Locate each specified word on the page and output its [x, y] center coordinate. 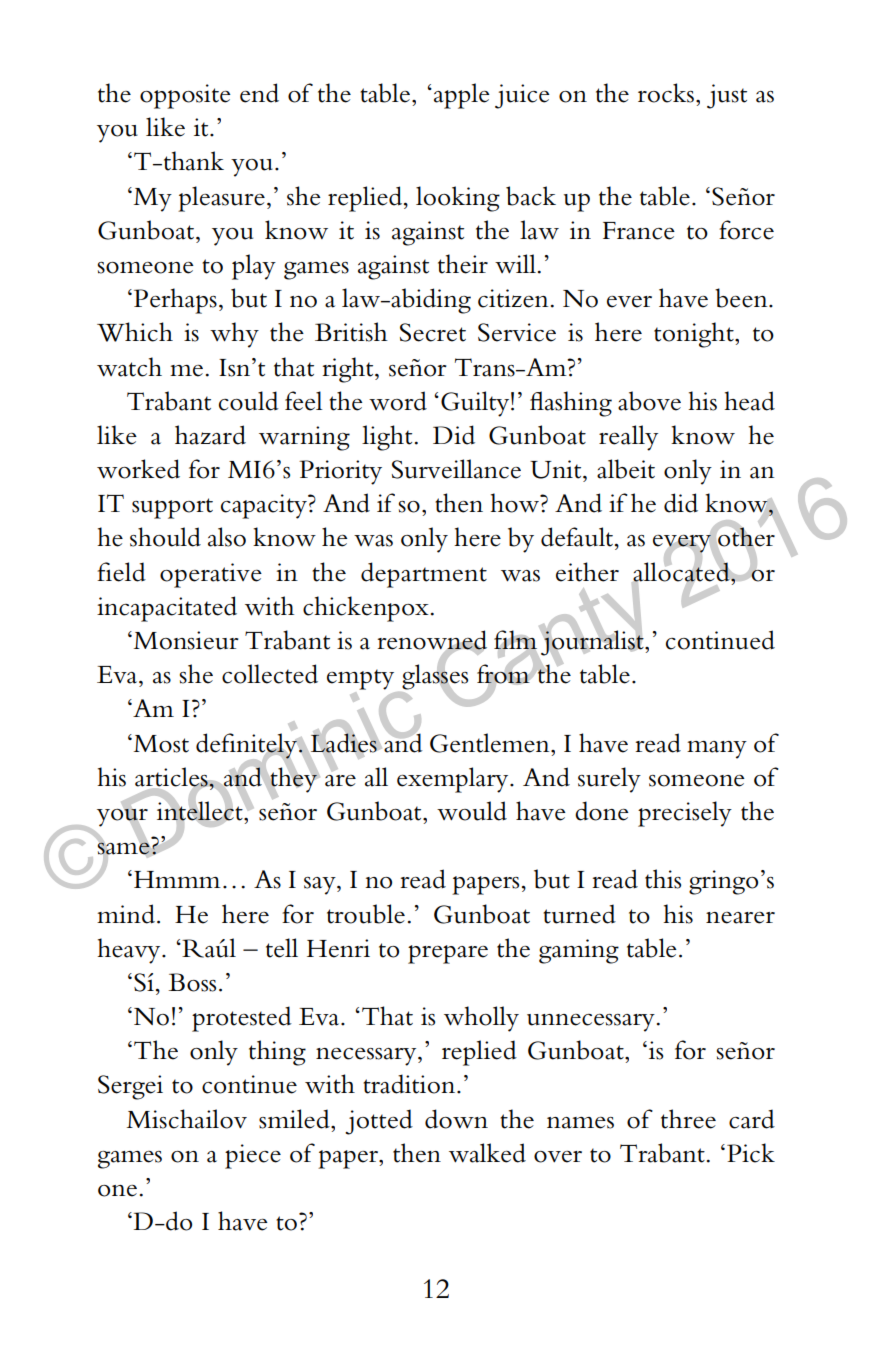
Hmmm [177, 879]
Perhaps [175, 301]
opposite [185, 96]
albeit [626, 469]
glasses [435, 677]
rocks [666, 93]
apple [462, 96]
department [424, 575]
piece [253, 1156]
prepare [448, 954]
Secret [433, 332]
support [172, 508]
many [717, 750]
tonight [695, 335]
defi [216, 743]
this [663, 879]
